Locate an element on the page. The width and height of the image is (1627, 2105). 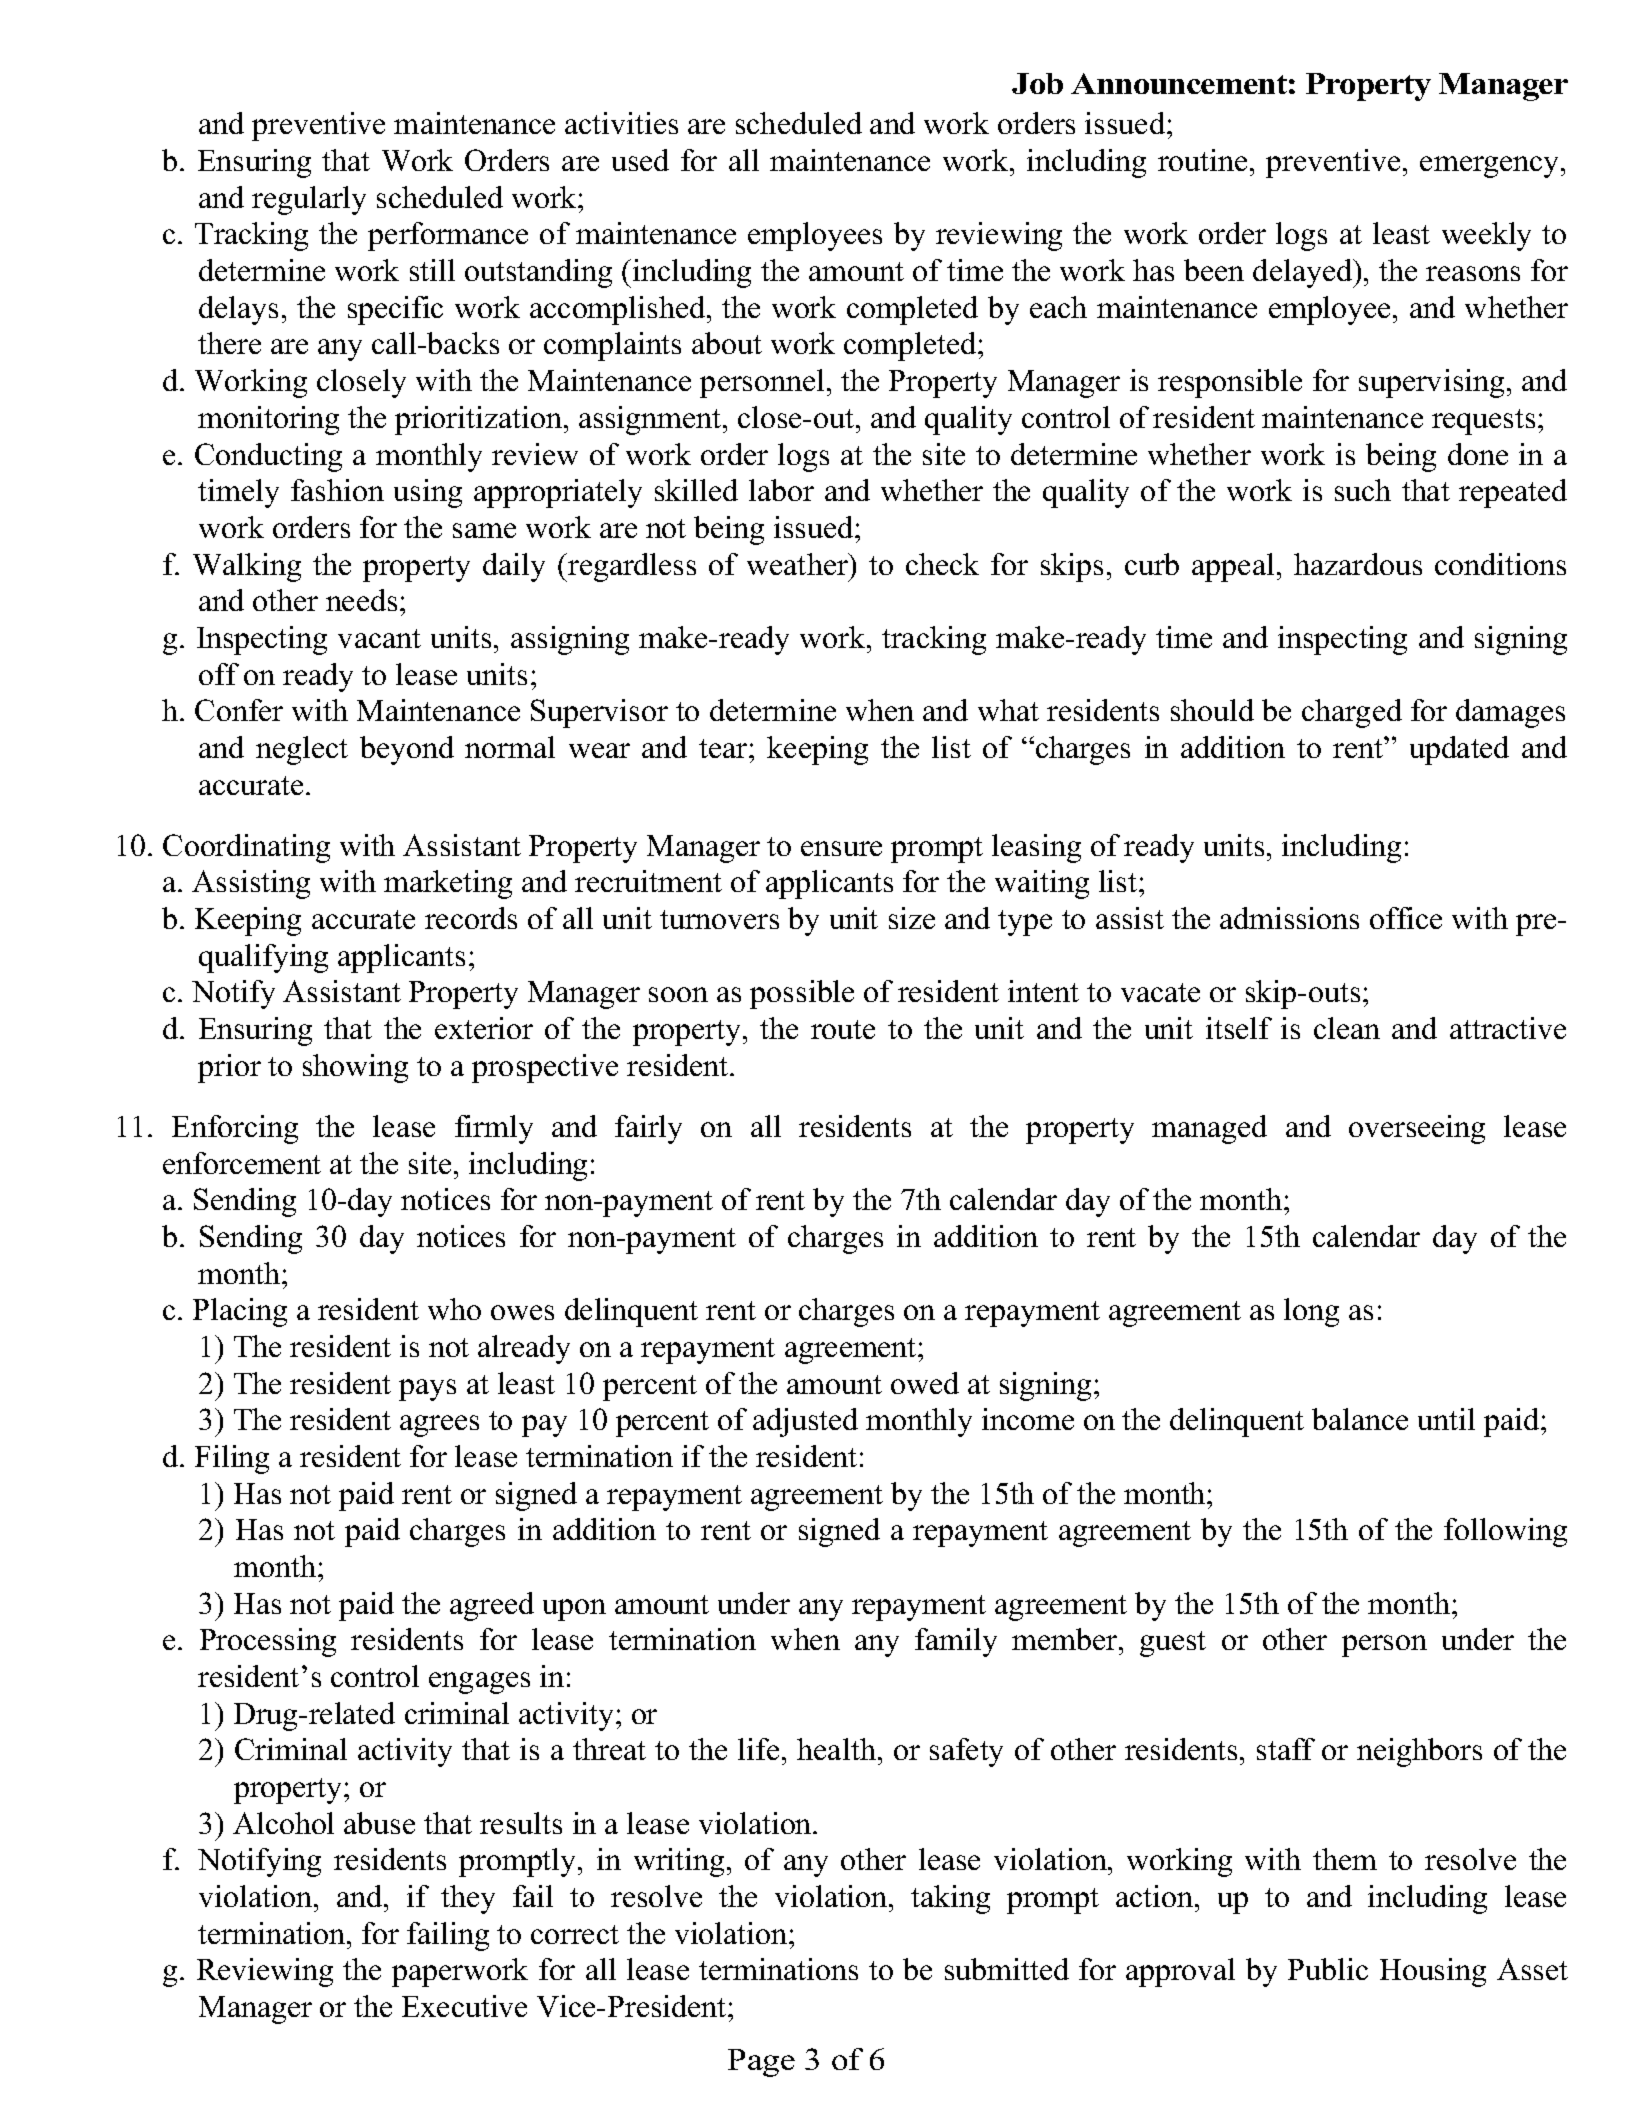
showing is located at coordinates (355, 1068).
